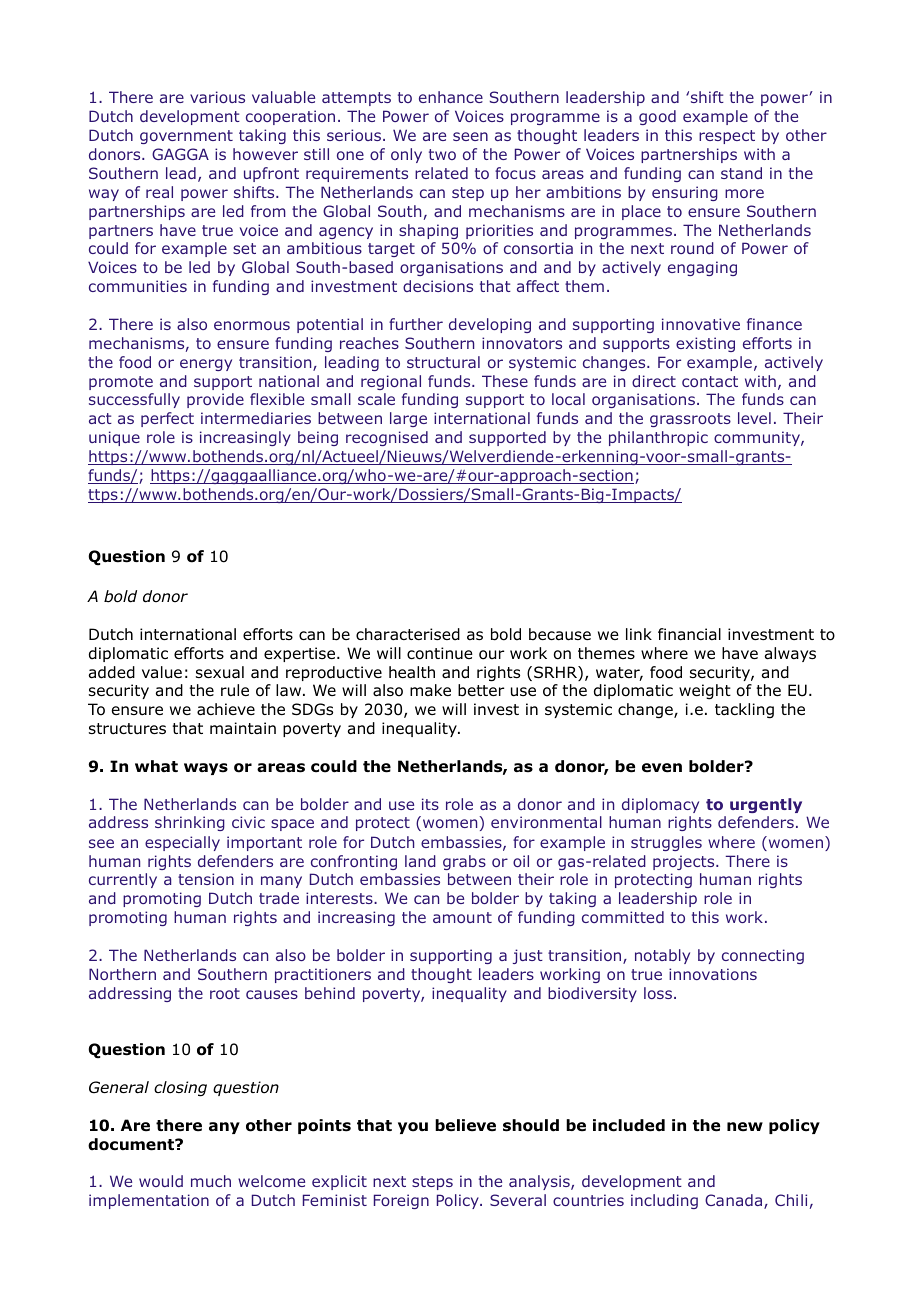 The height and width of the page is (1308, 924). I want to click on continue, so click(440, 653).
